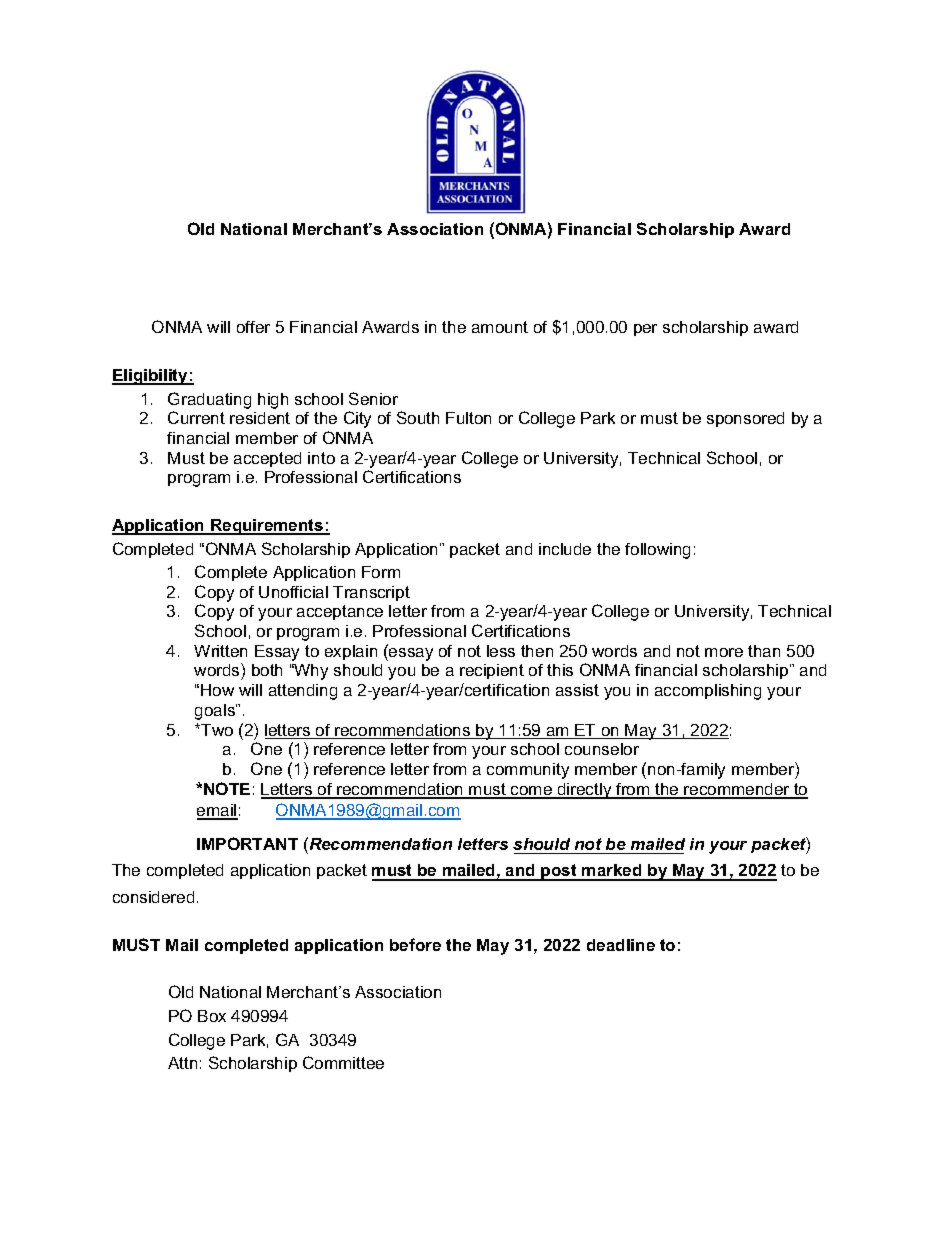 The image size is (952, 1233). Describe the element at coordinates (500, 327) in the screenshot. I see `amount` at that location.
